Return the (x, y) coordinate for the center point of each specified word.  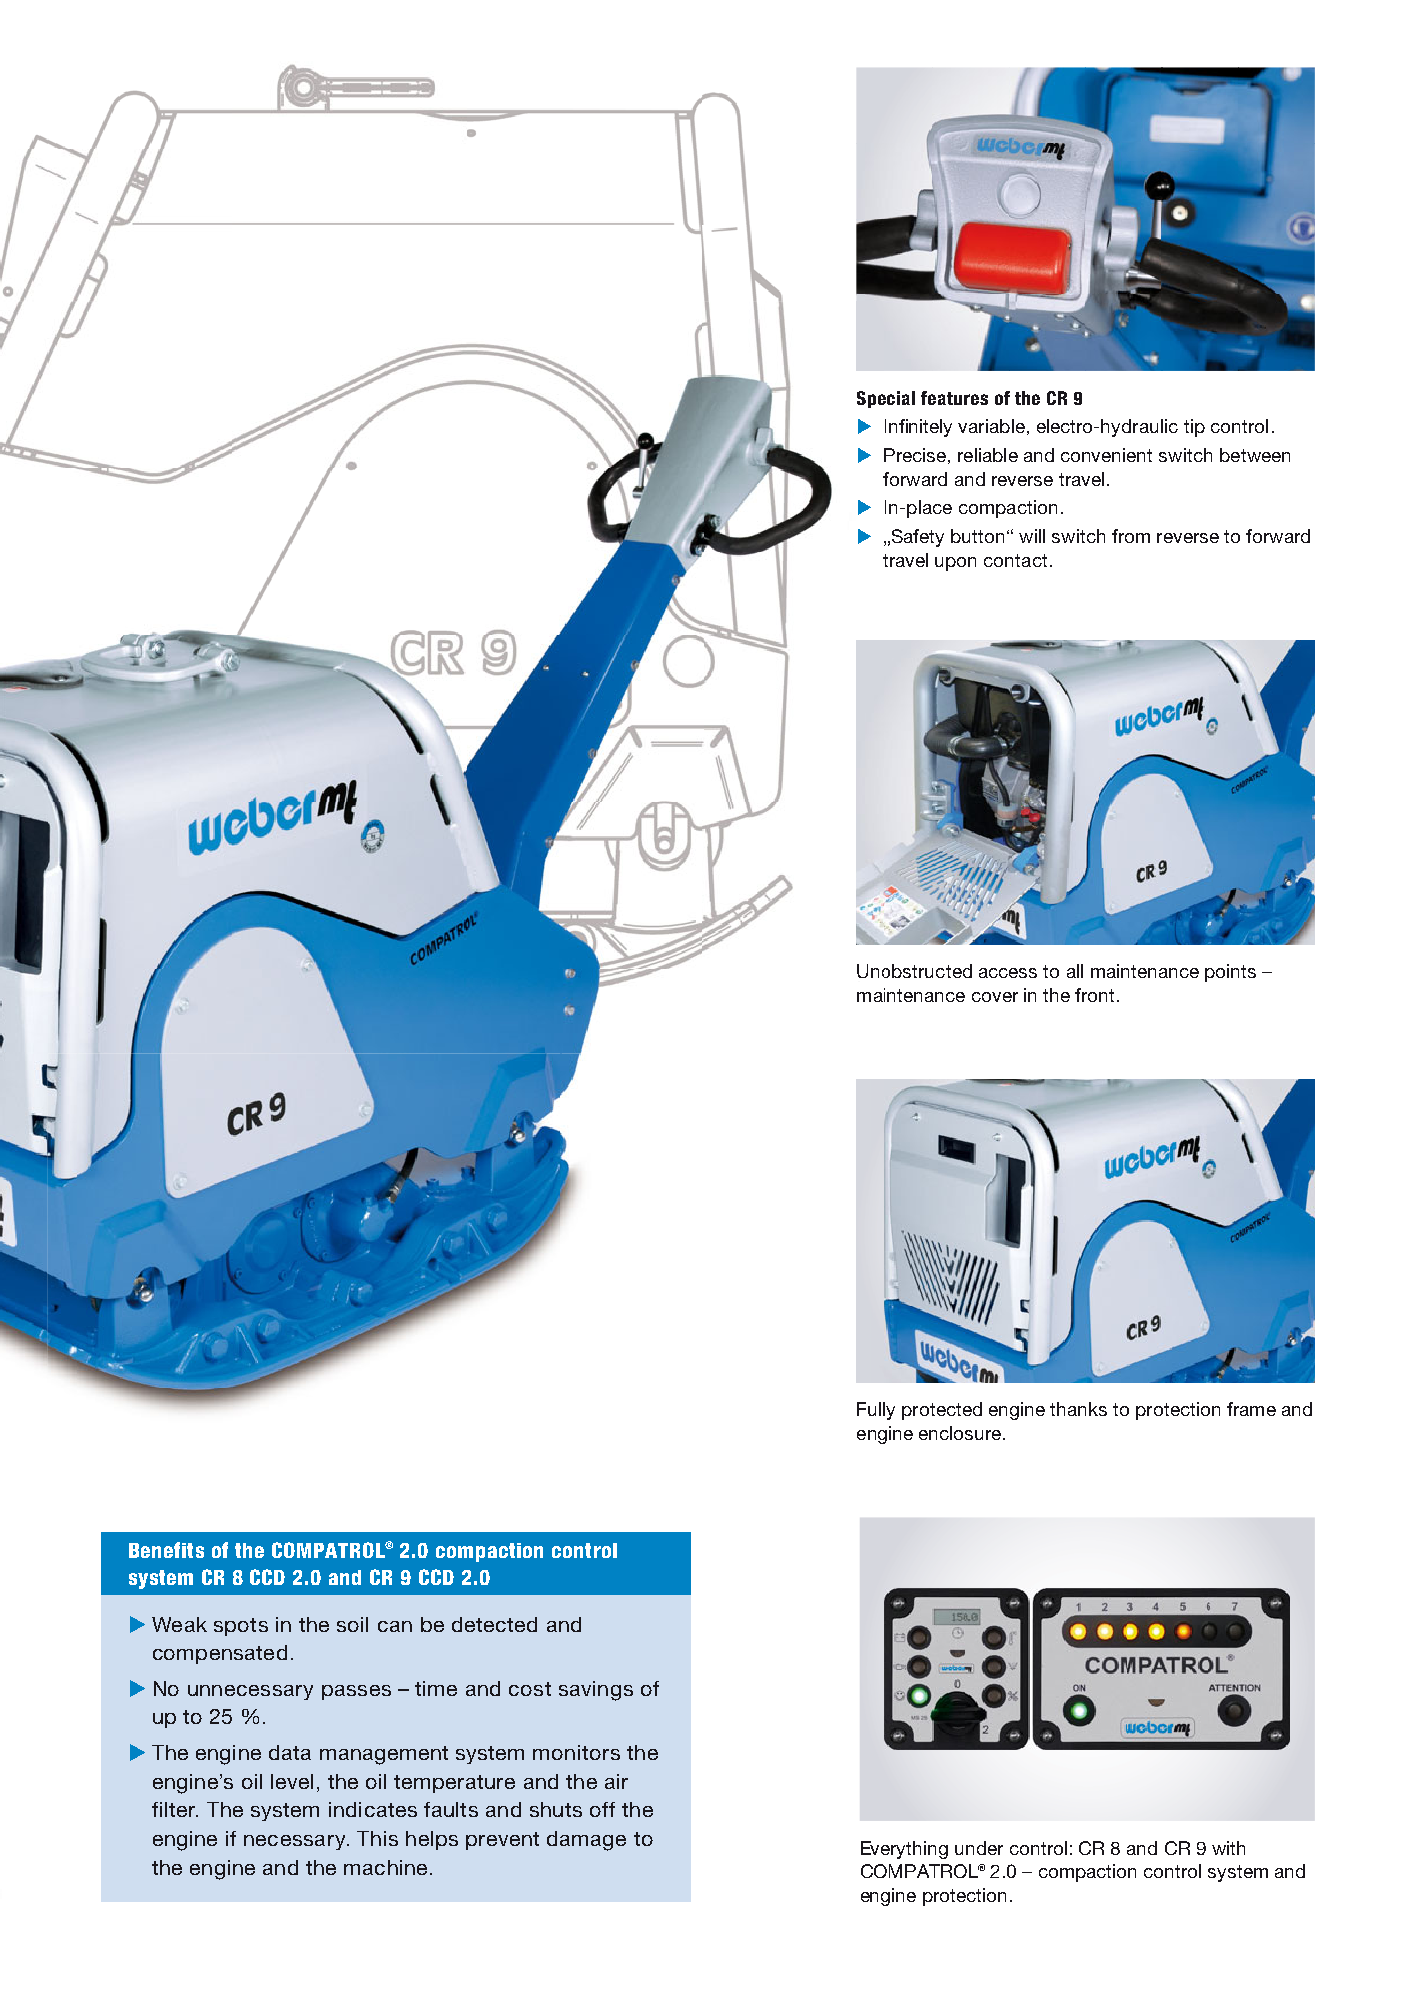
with (1228, 1848)
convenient (1106, 455)
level (292, 1781)
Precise (915, 455)
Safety (918, 538)
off (602, 1809)
